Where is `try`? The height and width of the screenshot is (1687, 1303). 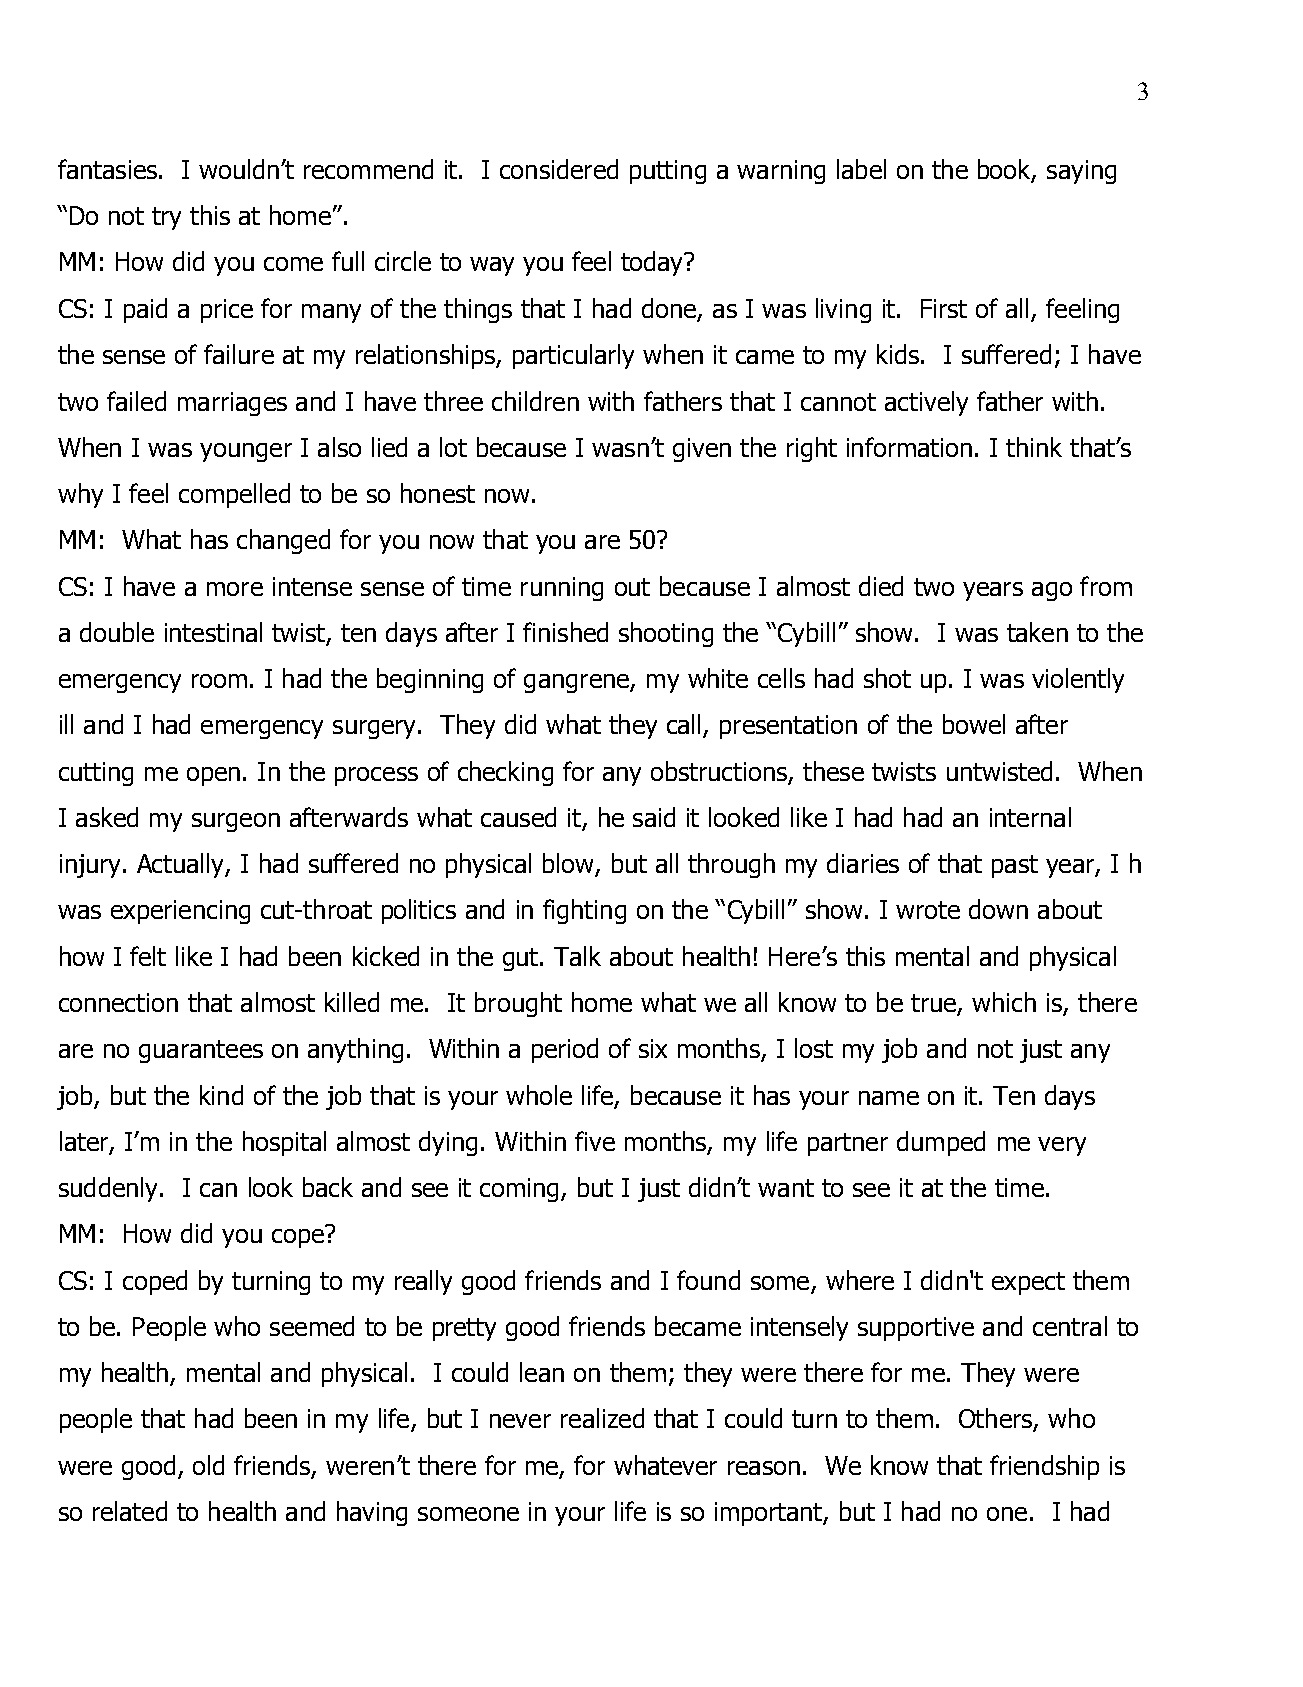 try is located at coordinates (166, 218).
